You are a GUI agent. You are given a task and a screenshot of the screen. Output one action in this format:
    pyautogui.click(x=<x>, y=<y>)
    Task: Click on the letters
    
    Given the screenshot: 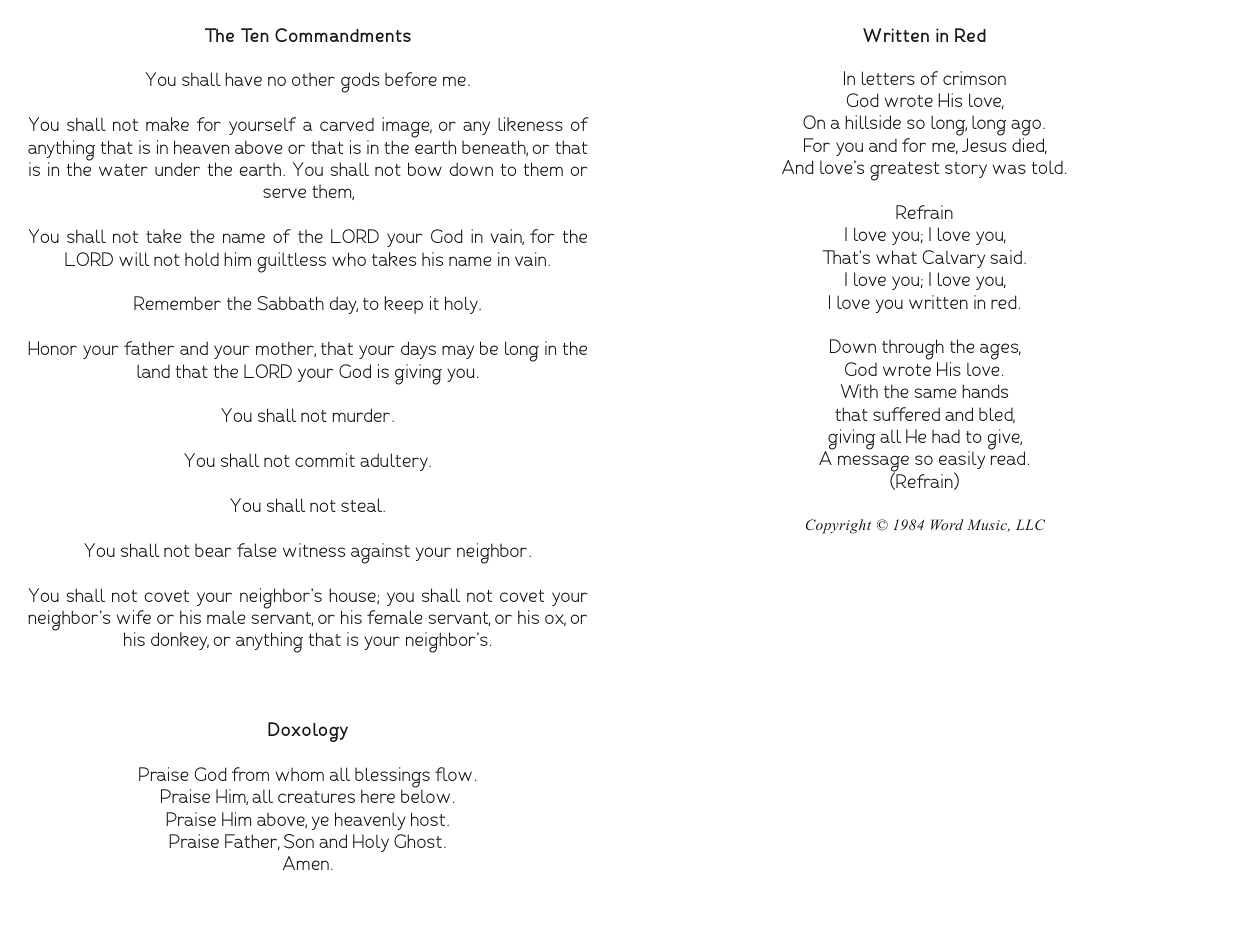 What is the action you would take?
    pyautogui.click(x=888, y=78)
